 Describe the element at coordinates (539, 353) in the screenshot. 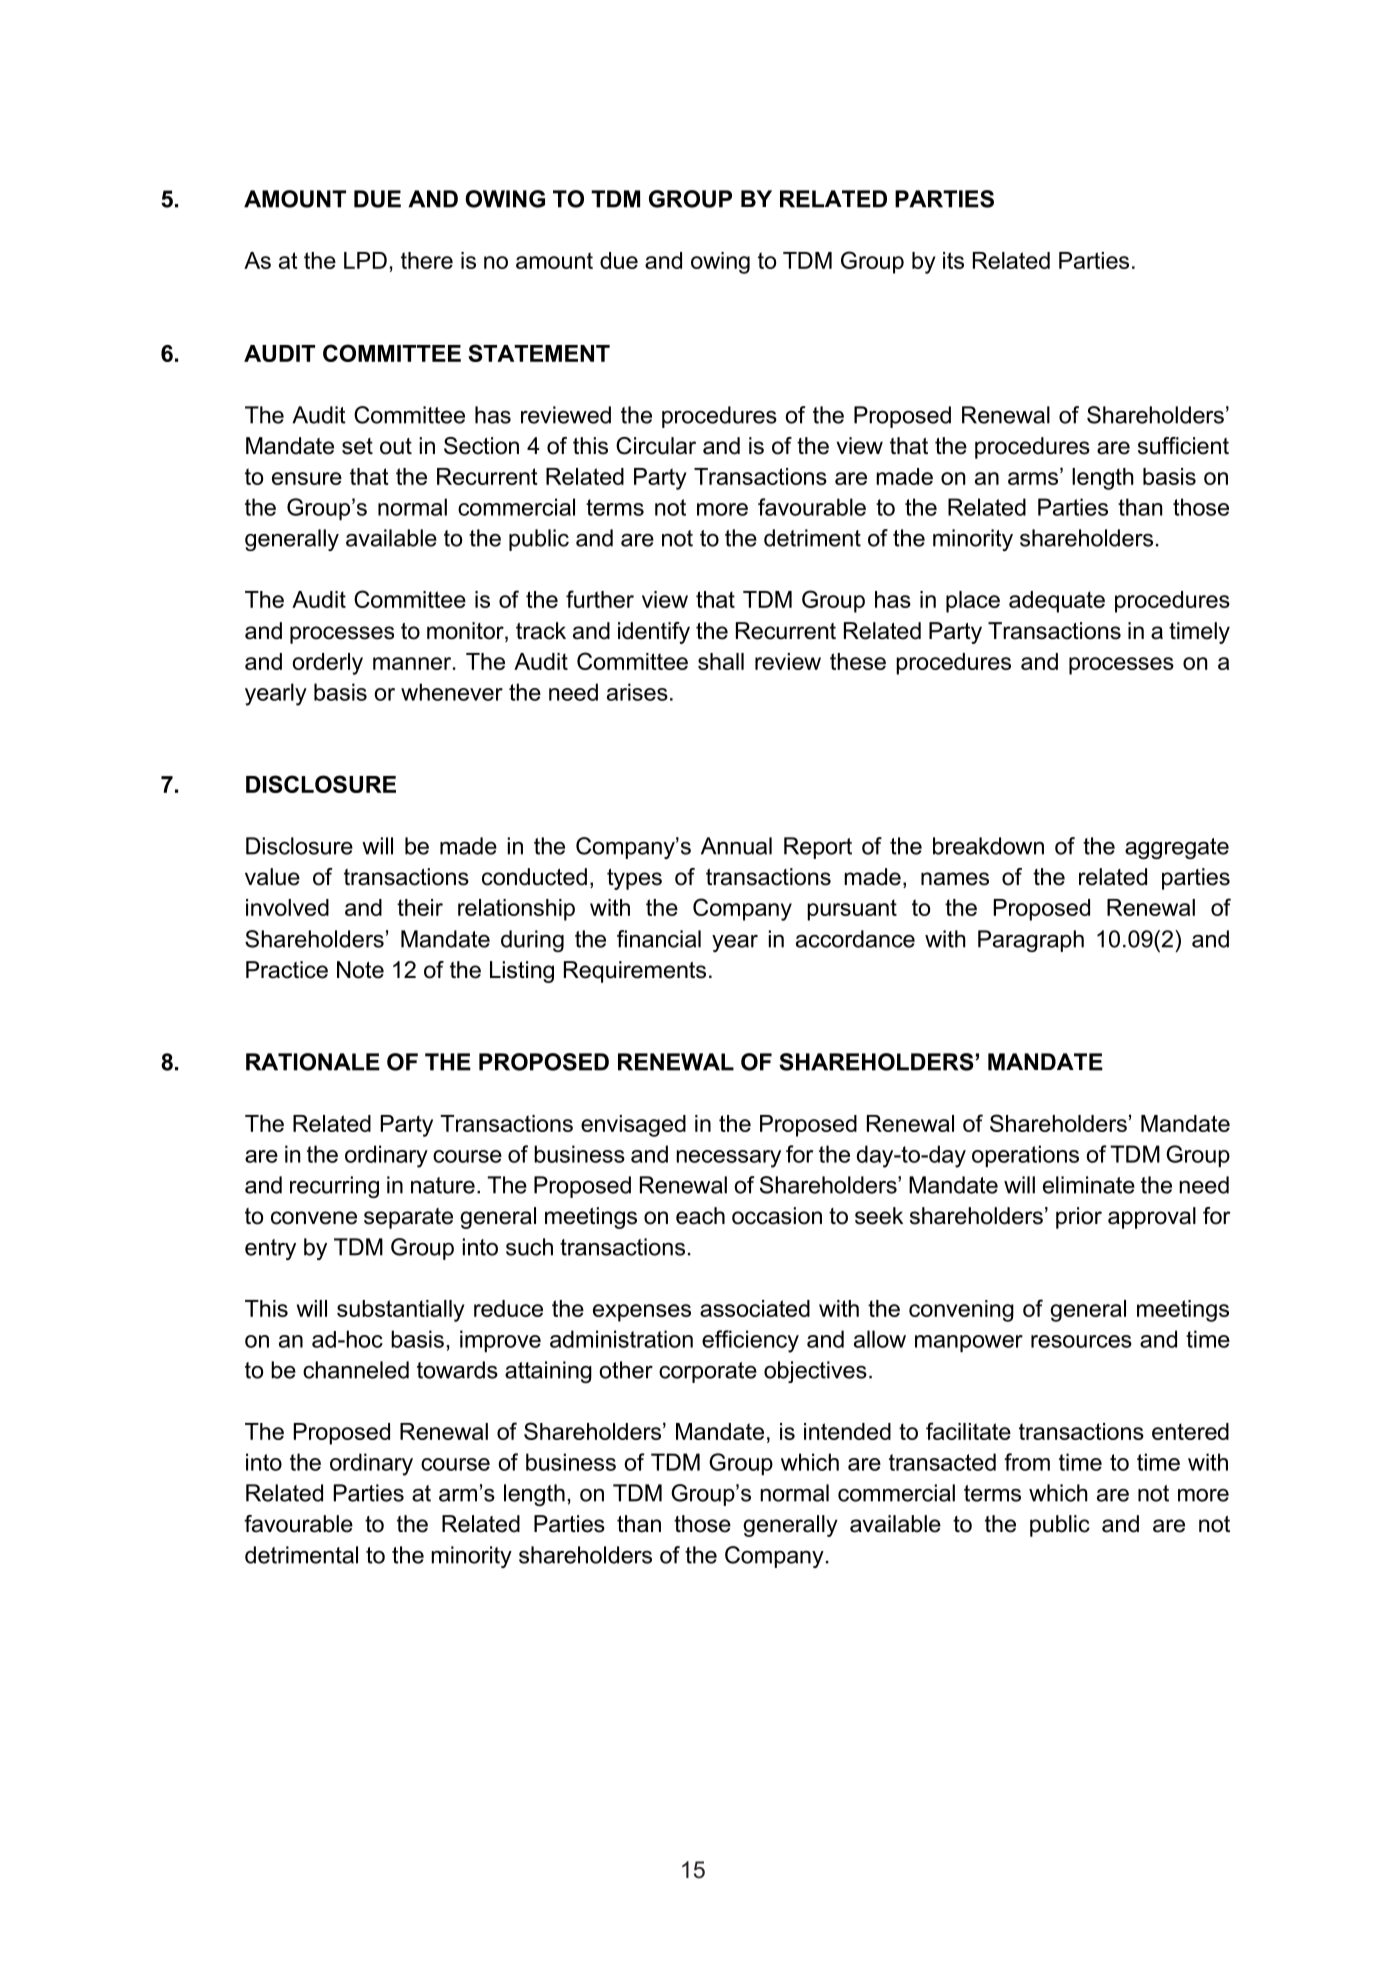

I see `STATEMENT` at that location.
